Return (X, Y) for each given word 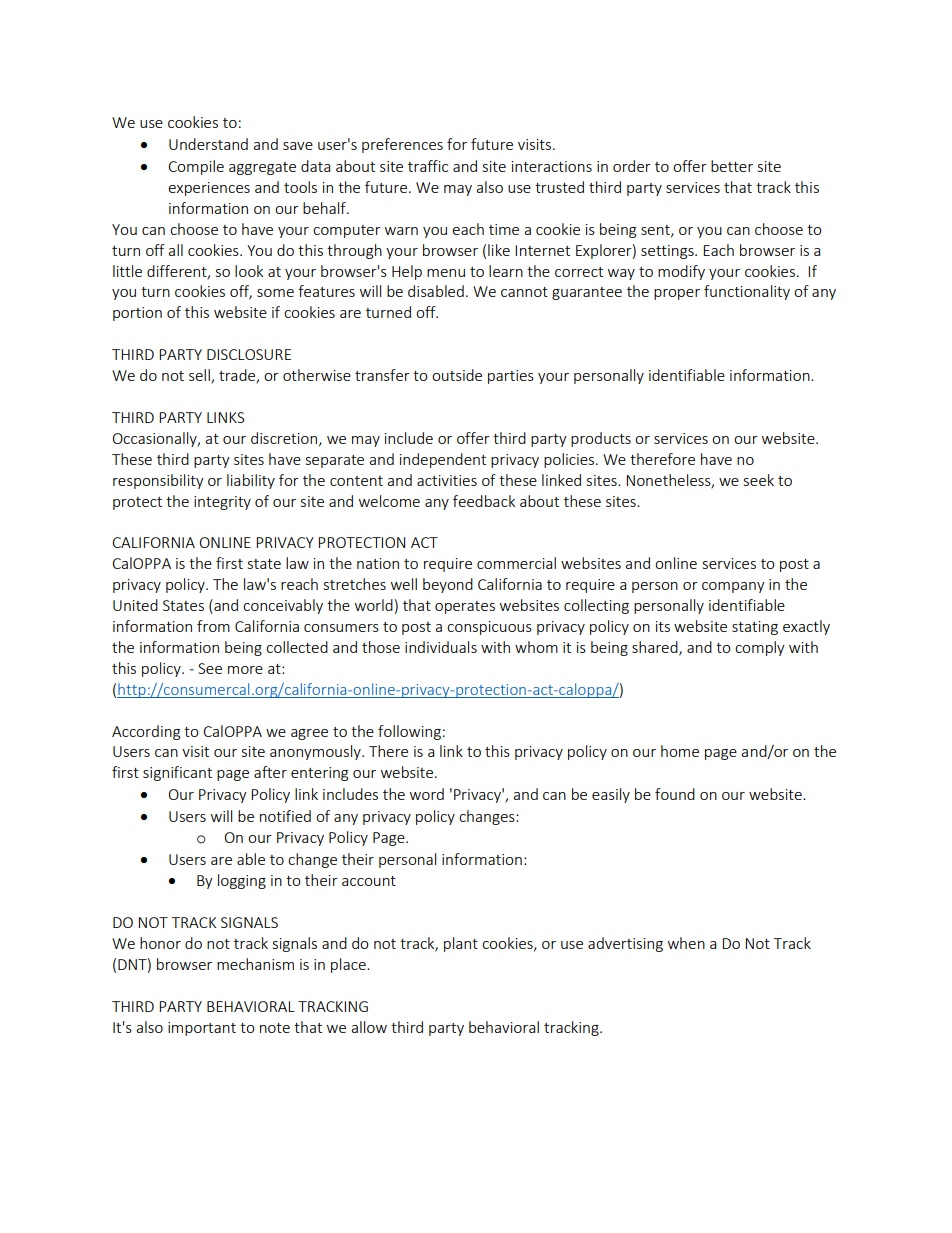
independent (443, 460)
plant (461, 944)
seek (759, 480)
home (680, 751)
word (427, 794)
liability (251, 481)
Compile (196, 167)
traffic (428, 166)
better (732, 166)
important (202, 1029)
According (146, 732)
